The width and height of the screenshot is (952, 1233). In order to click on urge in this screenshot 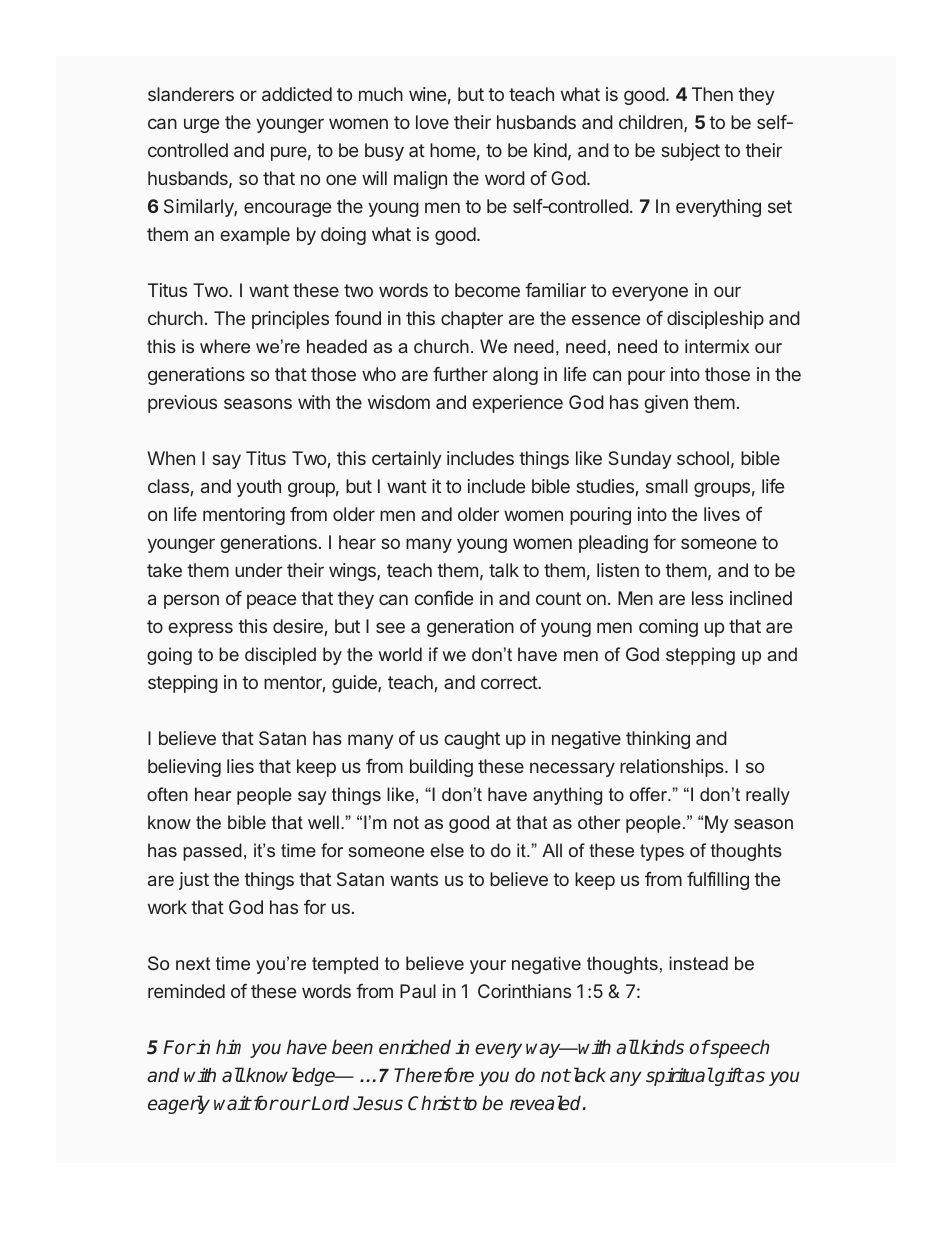, I will do `click(201, 125)`.
